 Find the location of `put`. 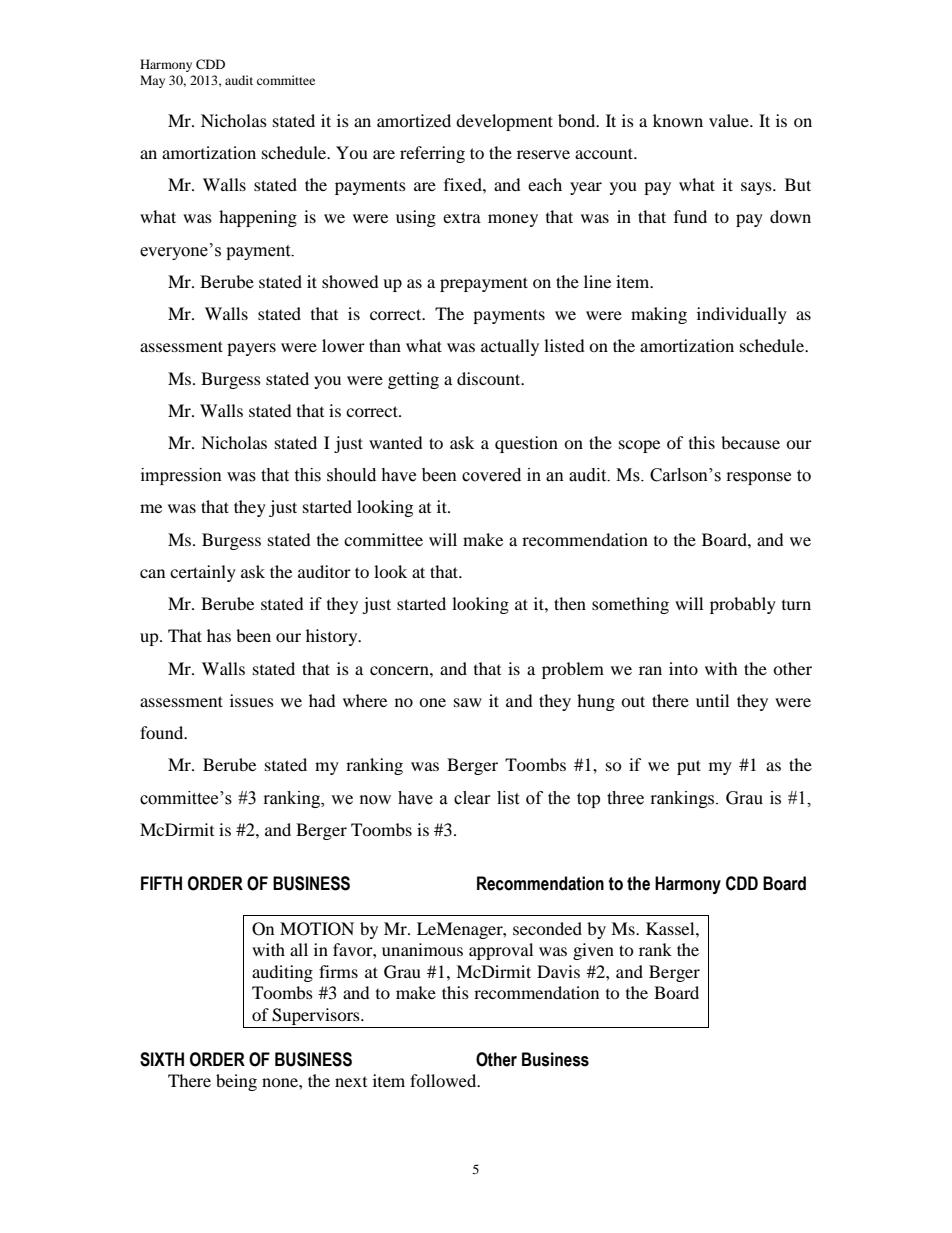

put is located at coordinates (689, 767).
